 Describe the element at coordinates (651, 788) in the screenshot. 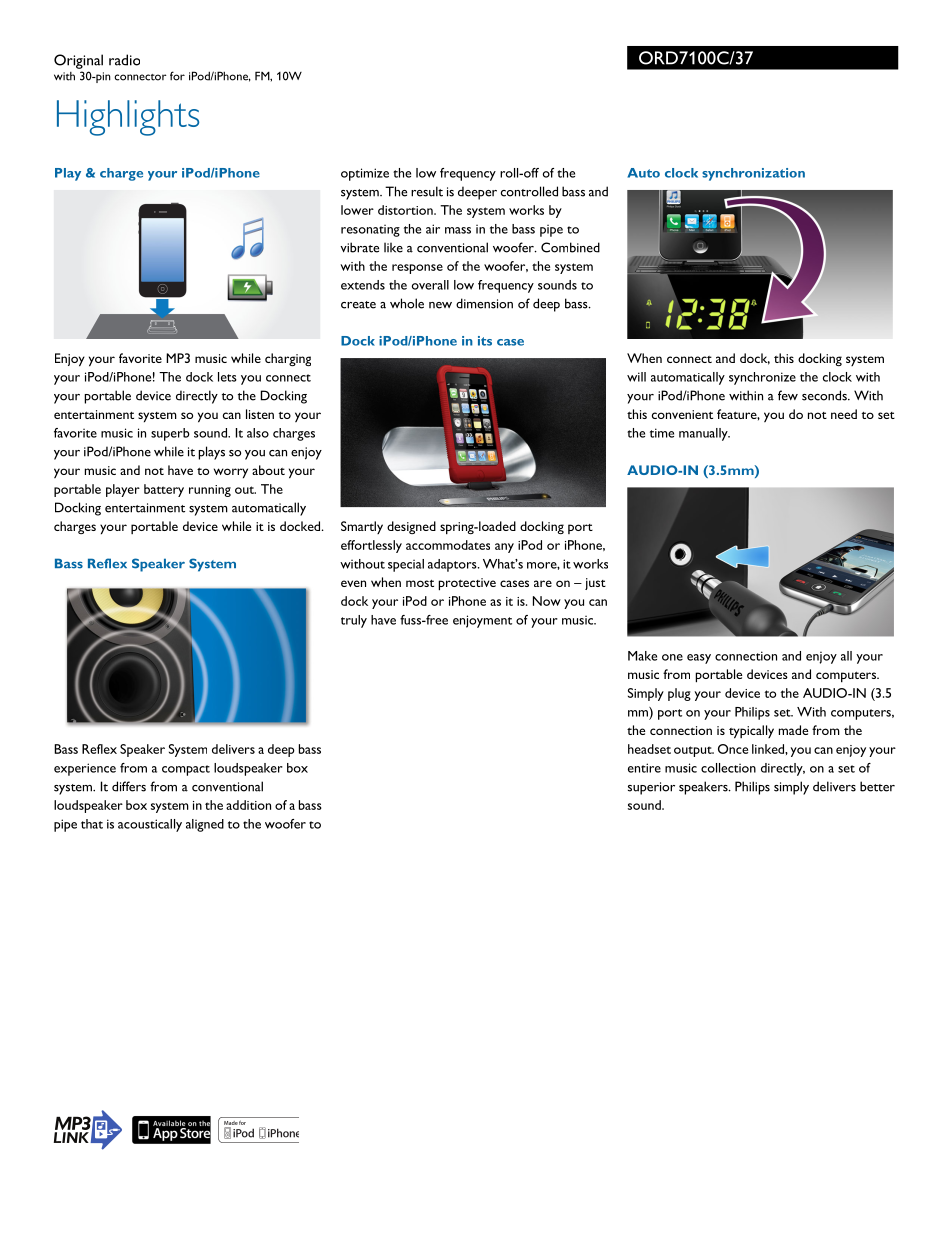

I see `superior` at that location.
